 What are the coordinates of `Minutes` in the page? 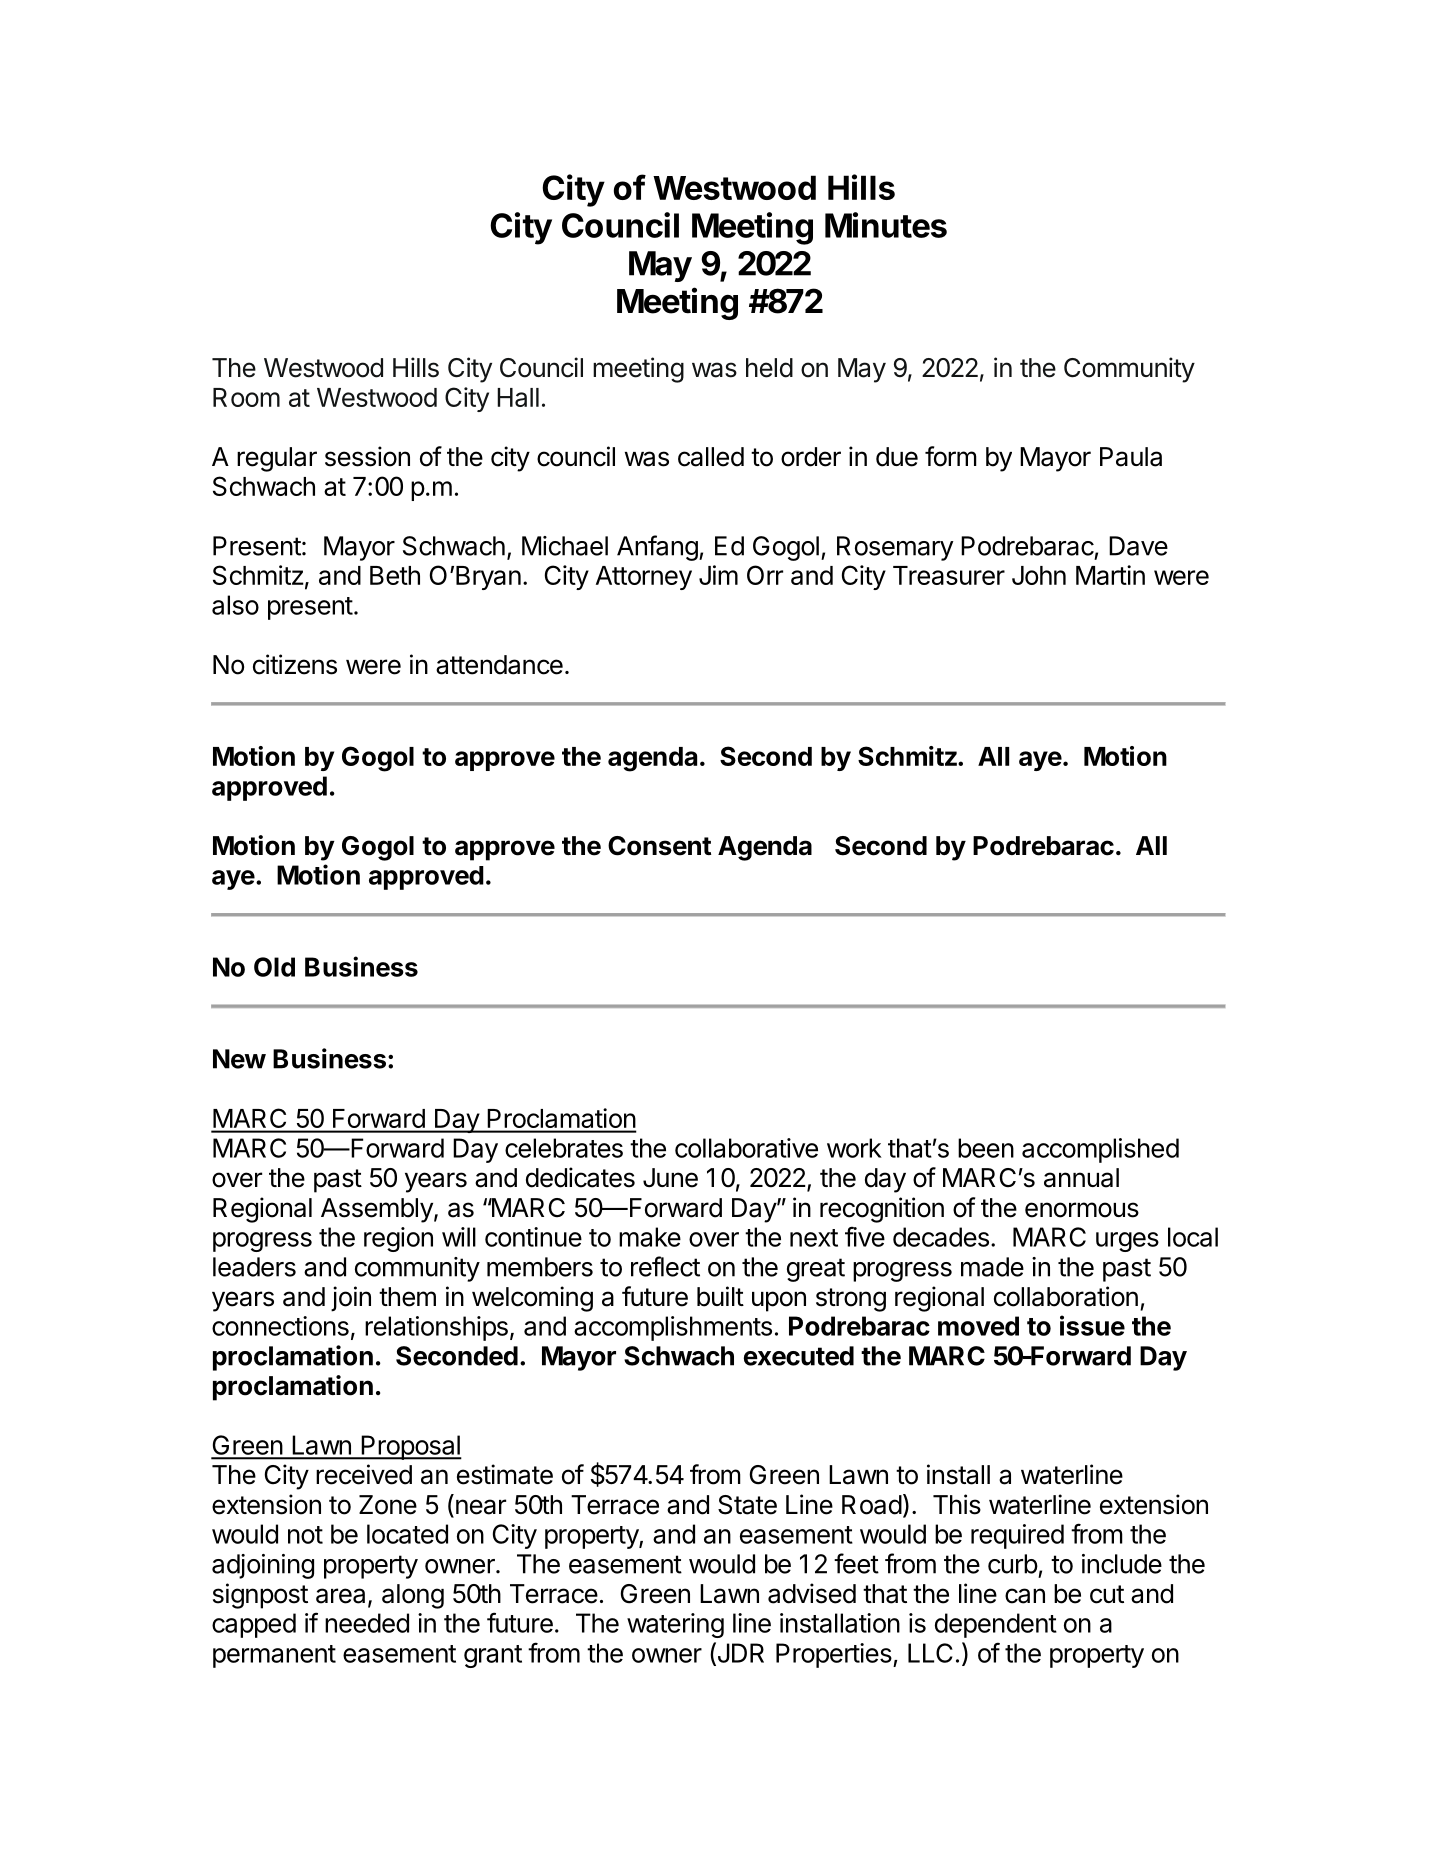 It's located at (886, 225).
